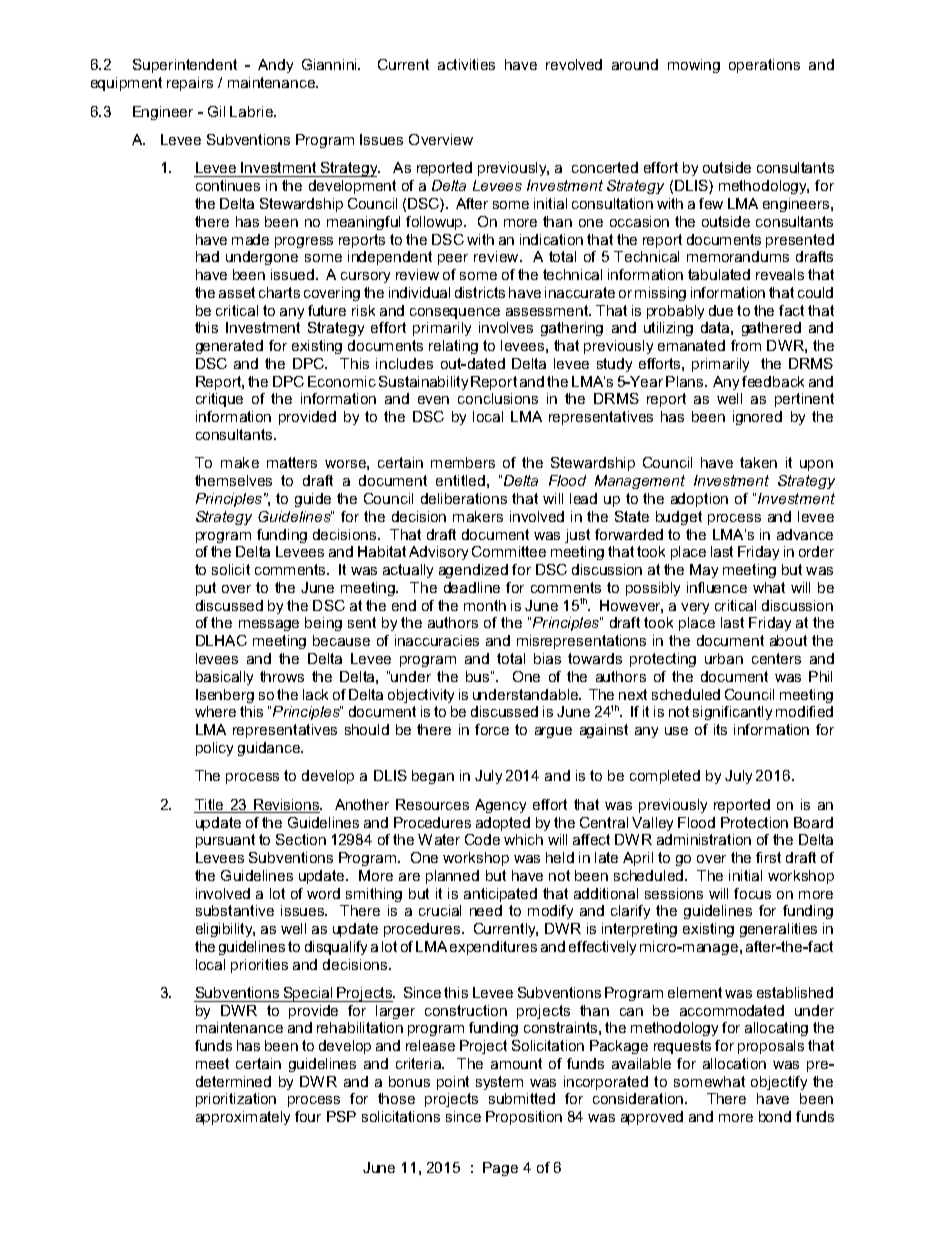 Image resolution: width=952 pixels, height=1233 pixels. Describe the element at coordinates (243, 1118) in the screenshot. I see `approximately` at that location.
